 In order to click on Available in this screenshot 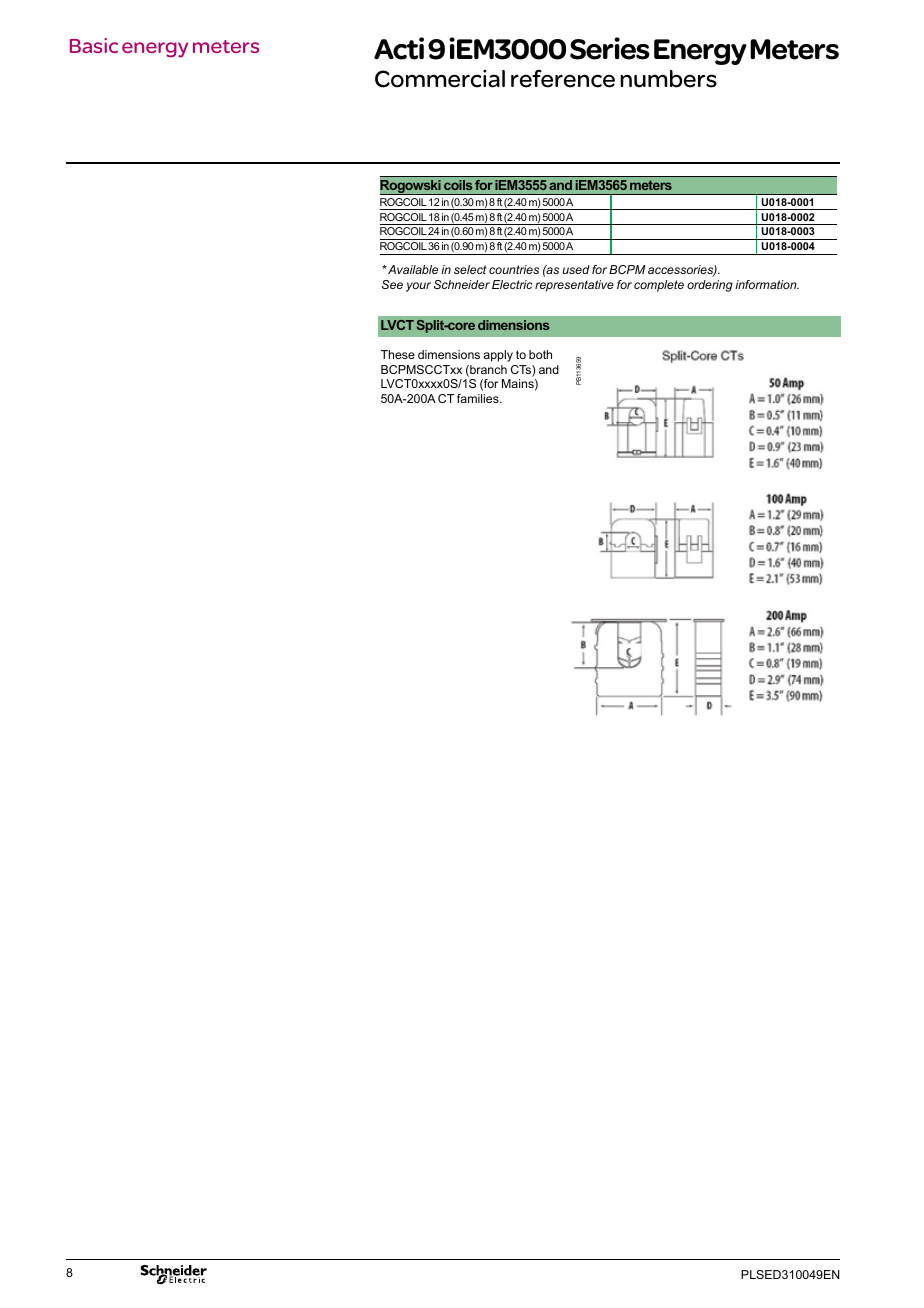, I will do `click(412, 269)`.
